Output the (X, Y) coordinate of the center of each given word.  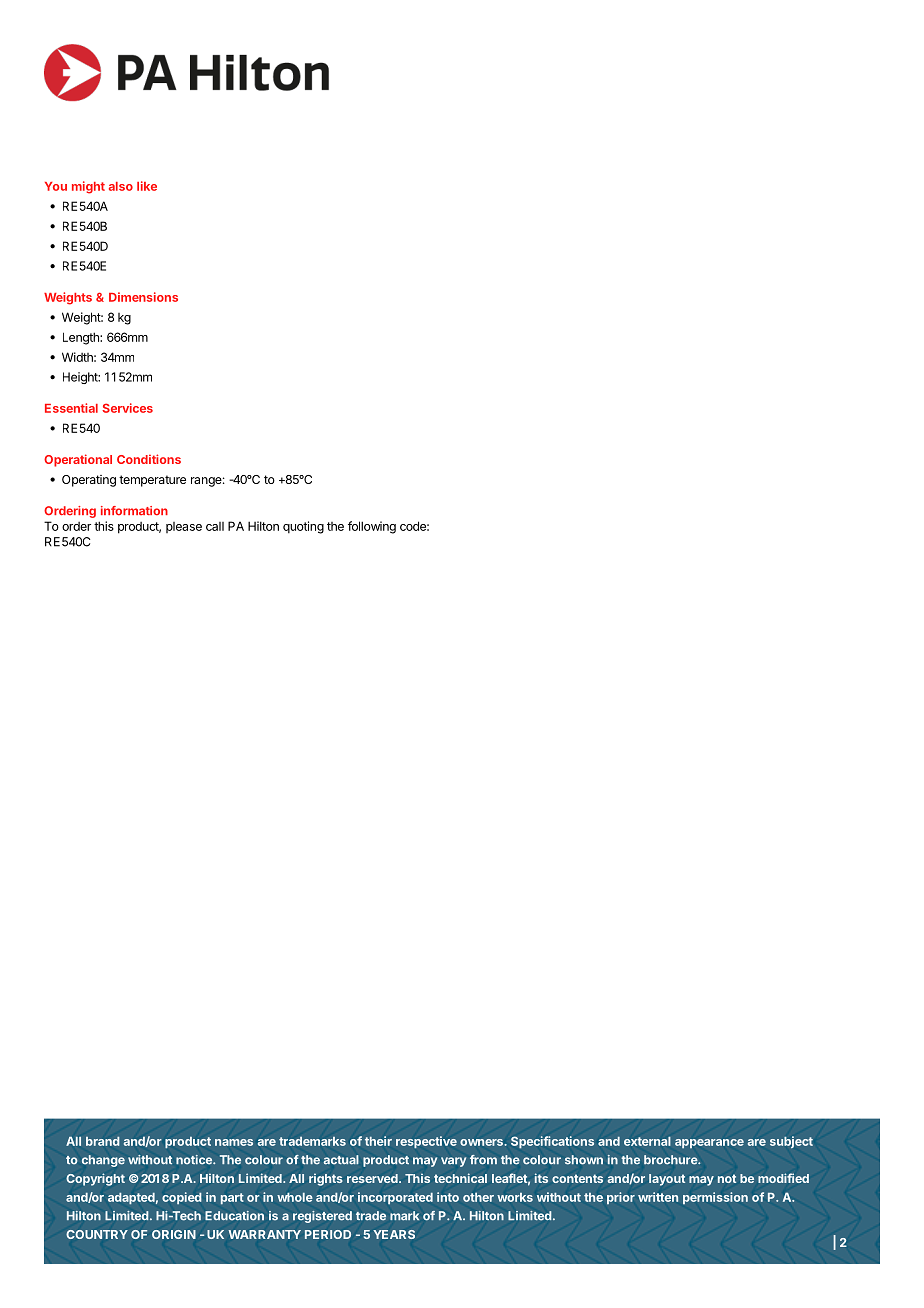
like (147, 186)
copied (182, 1198)
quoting (303, 527)
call (215, 526)
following (372, 527)
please (184, 527)
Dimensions (143, 297)
